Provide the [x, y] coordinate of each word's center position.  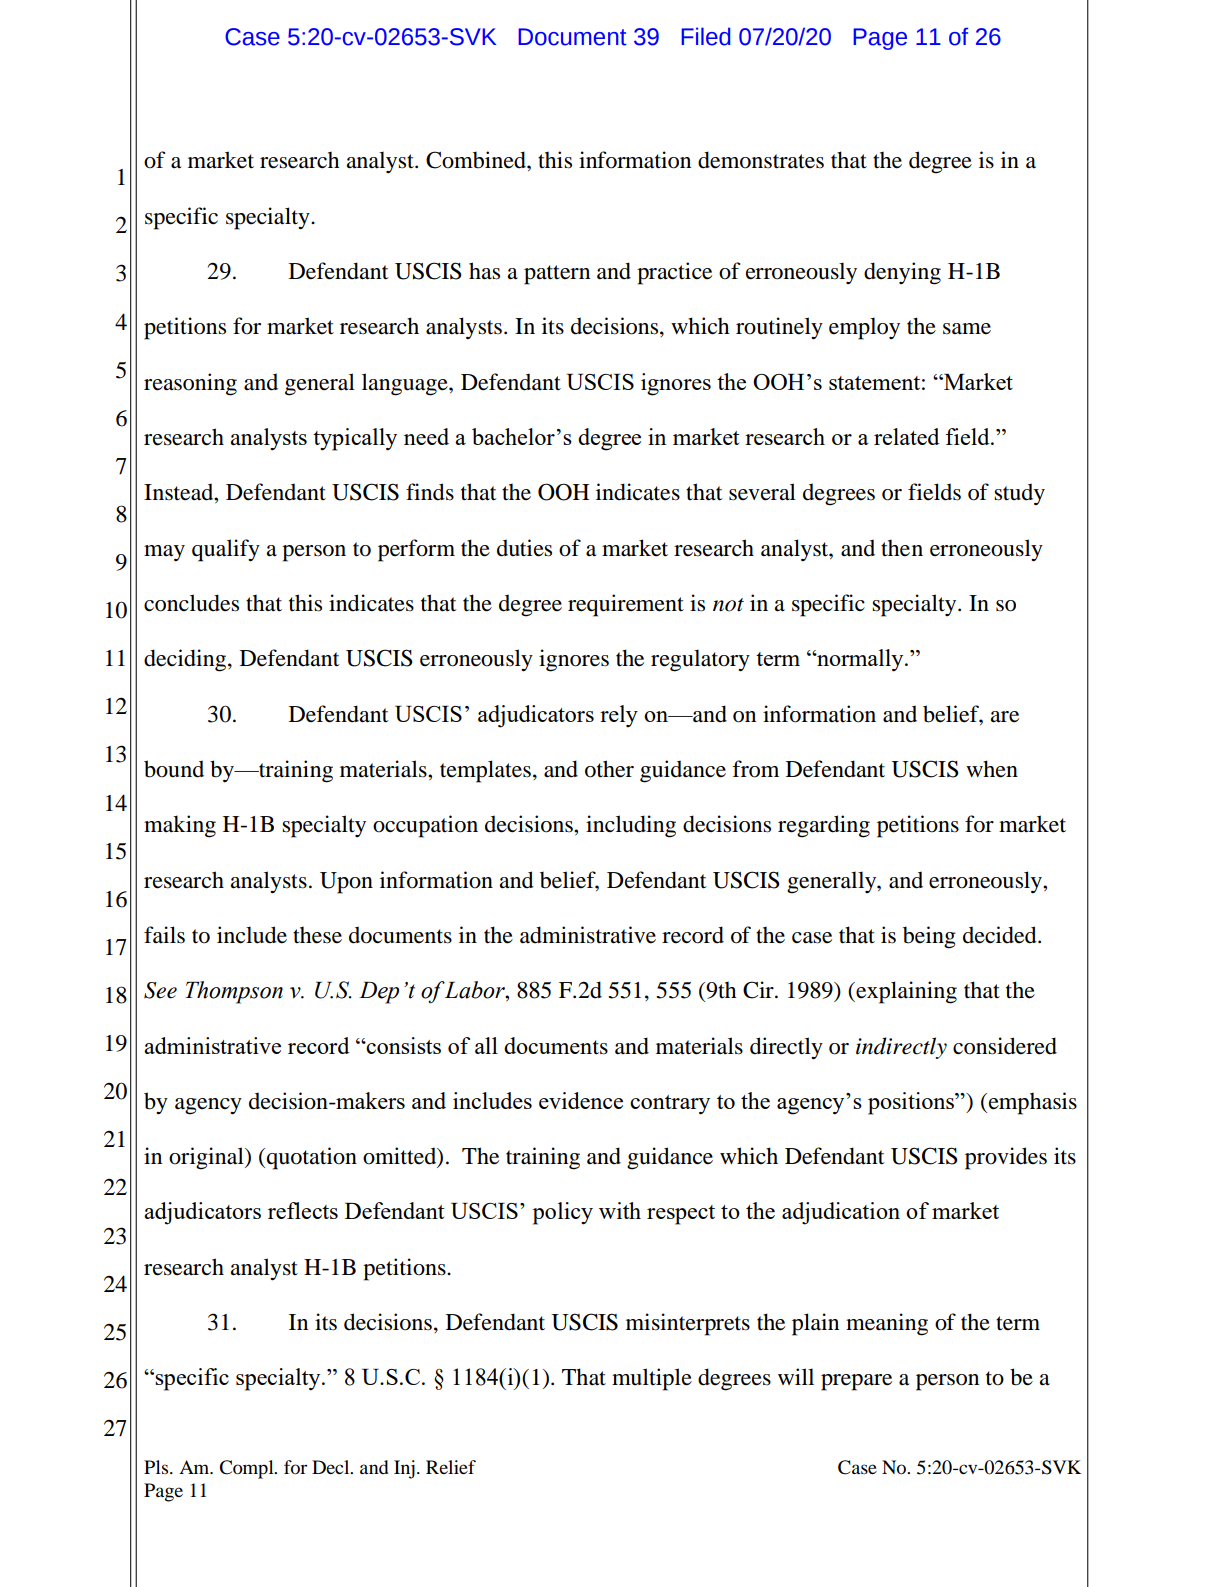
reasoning [190, 384]
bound [174, 769]
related [907, 436]
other [609, 769]
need [426, 436]
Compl [247, 1469]
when [992, 769]
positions [912, 1103]
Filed [706, 36]
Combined [477, 160]
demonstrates [761, 160]
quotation [312, 1158]
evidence [581, 1100]
